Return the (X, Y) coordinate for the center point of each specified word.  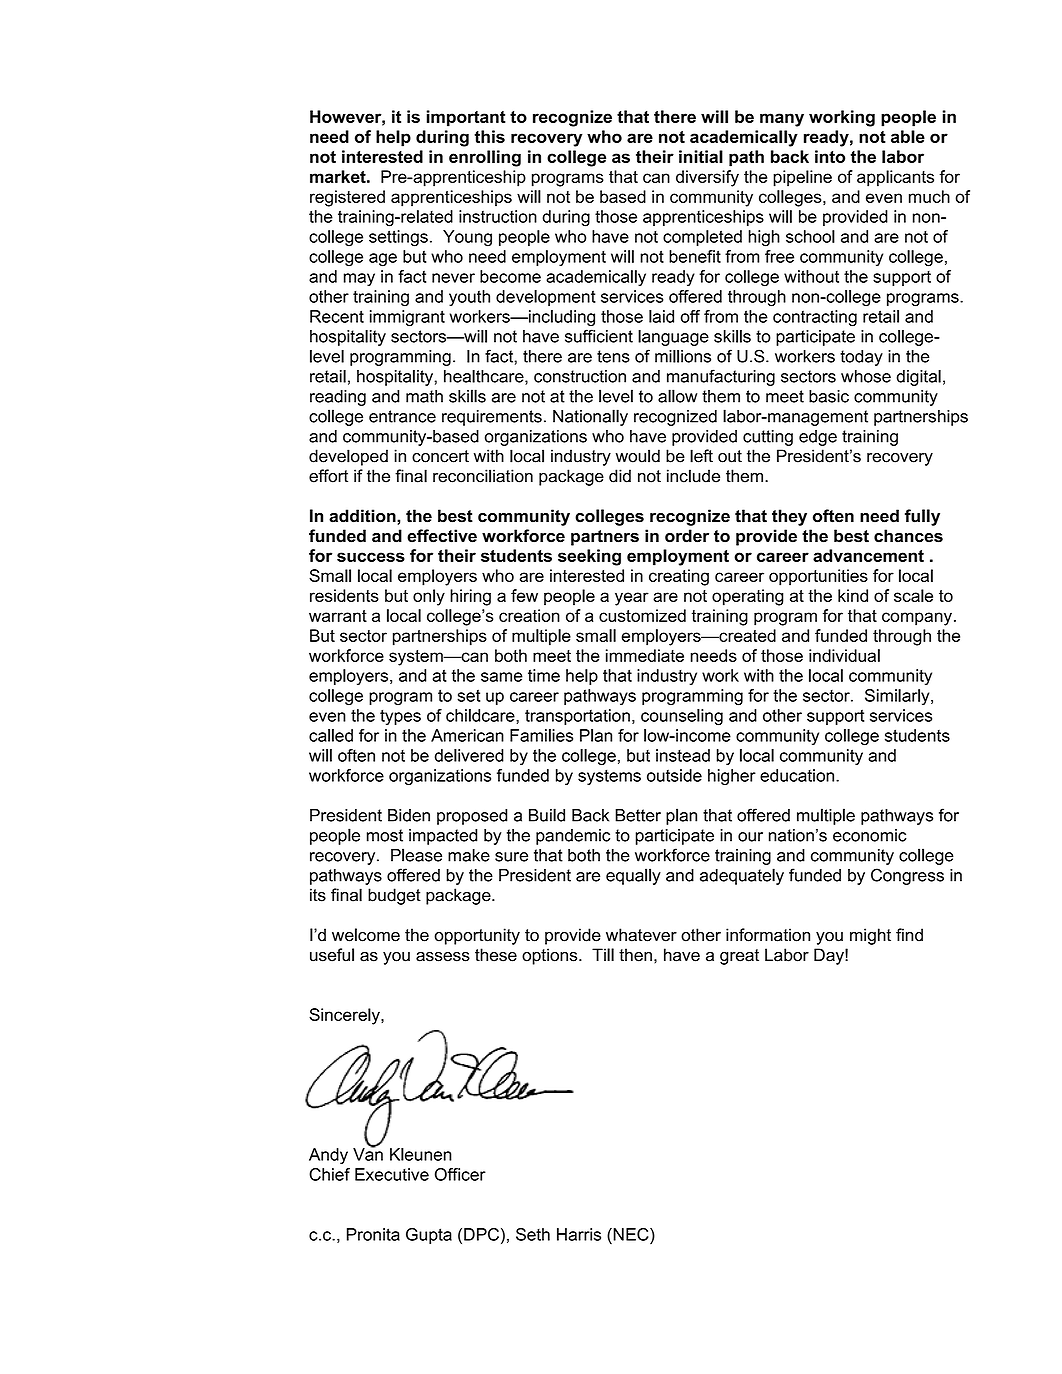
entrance (402, 416)
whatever (641, 935)
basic (829, 396)
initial (701, 156)
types (400, 717)
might (870, 936)
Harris (579, 1234)
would (638, 456)
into (830, 156)
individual (844, 655)
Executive (392, 1174)
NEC (631, 1234)
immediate (645, 655)
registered (347, 198)
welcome (366, 935)
